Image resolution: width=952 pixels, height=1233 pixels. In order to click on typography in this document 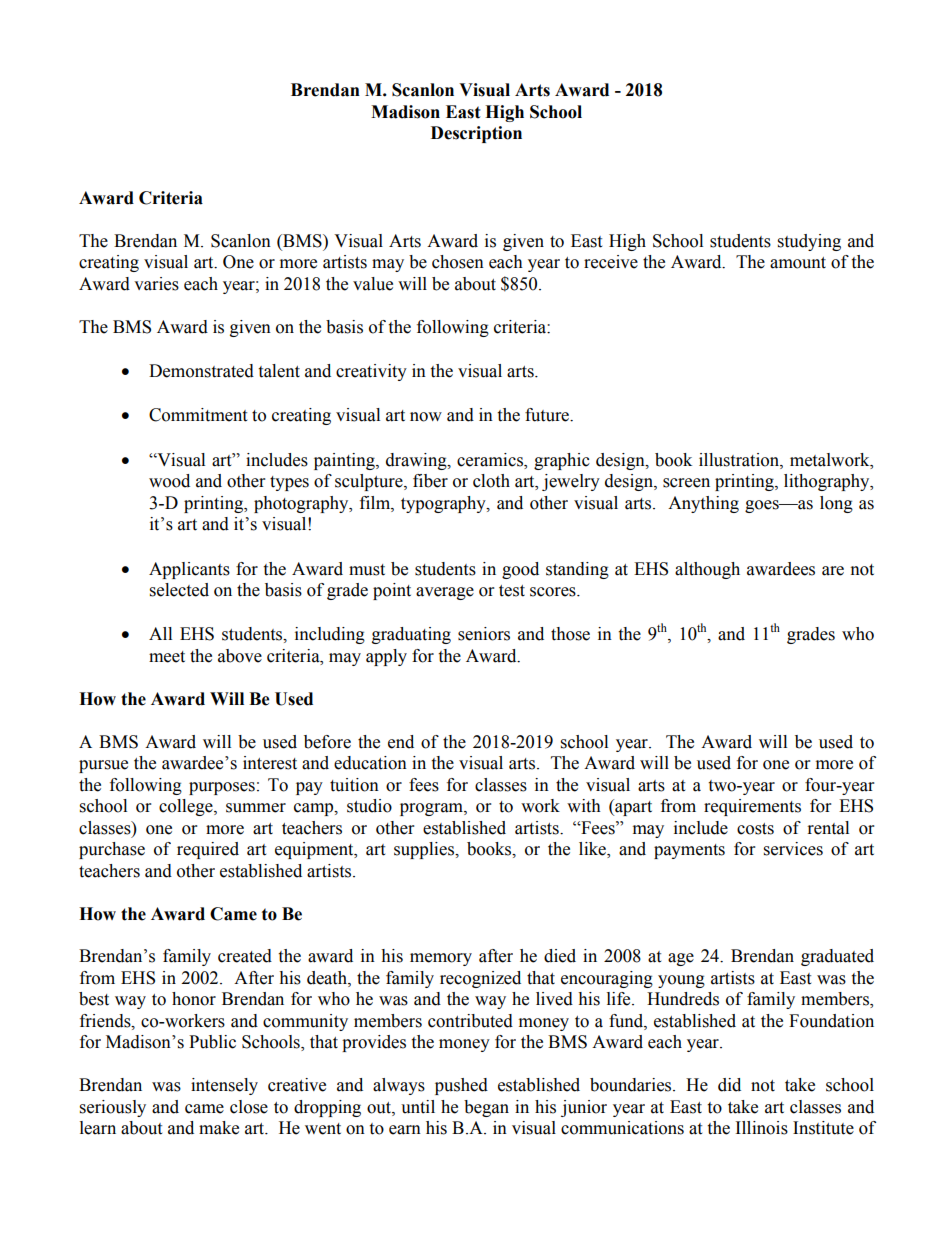, I will do `click(444, 504)`.
